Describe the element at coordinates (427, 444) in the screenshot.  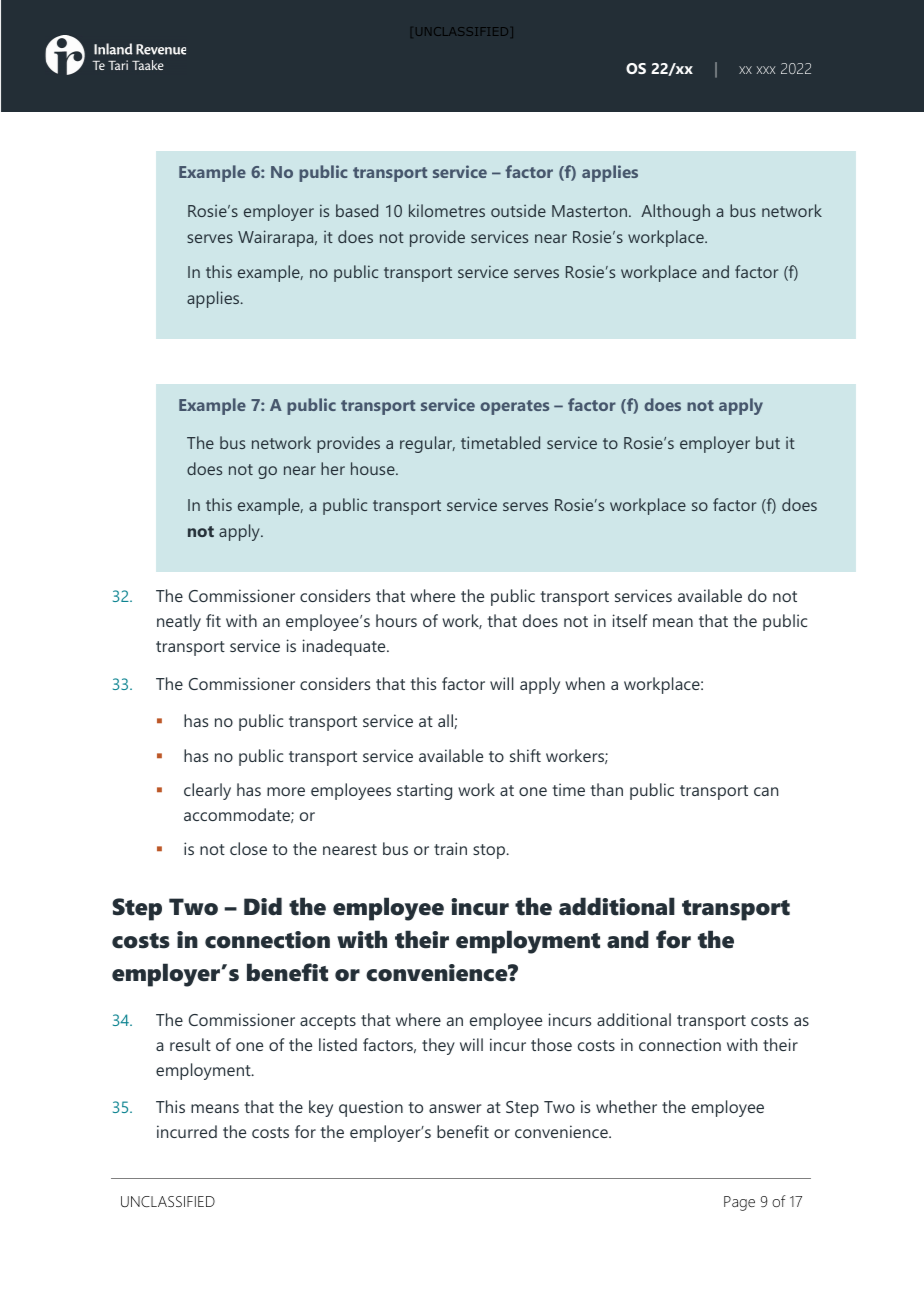
I see `regular` at that location.
